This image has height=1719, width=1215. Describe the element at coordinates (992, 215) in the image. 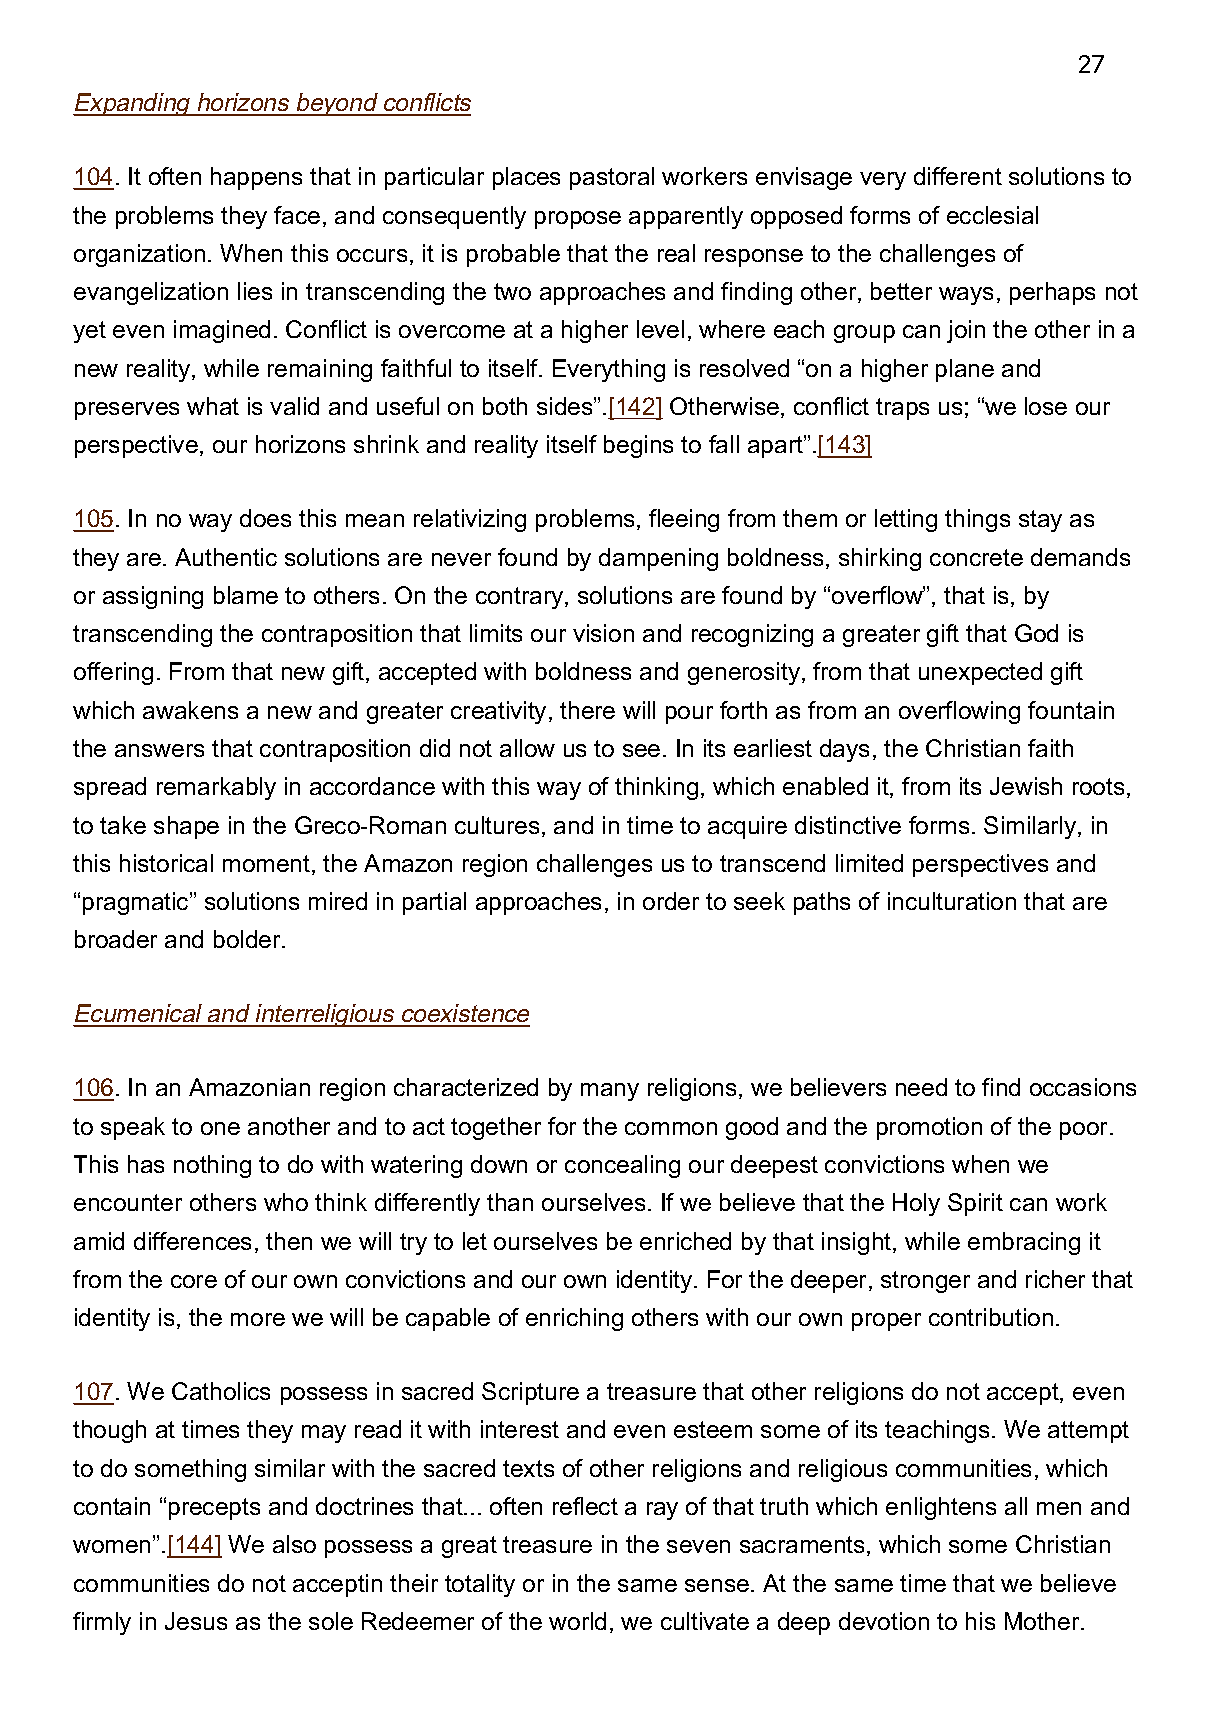

I see `ecclesial` at that location.
